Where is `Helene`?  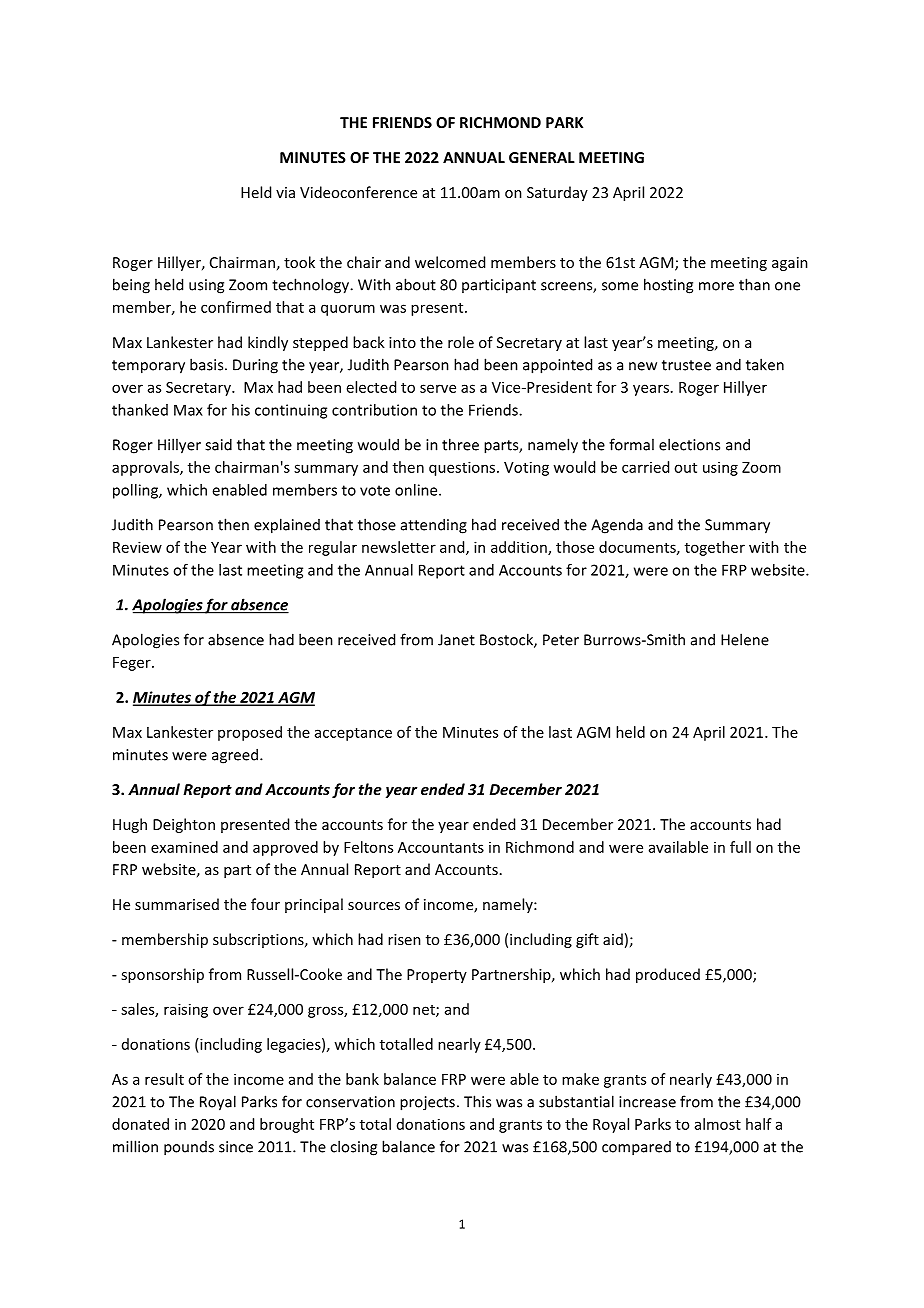 Helene is located at coordinates (745, 639).
